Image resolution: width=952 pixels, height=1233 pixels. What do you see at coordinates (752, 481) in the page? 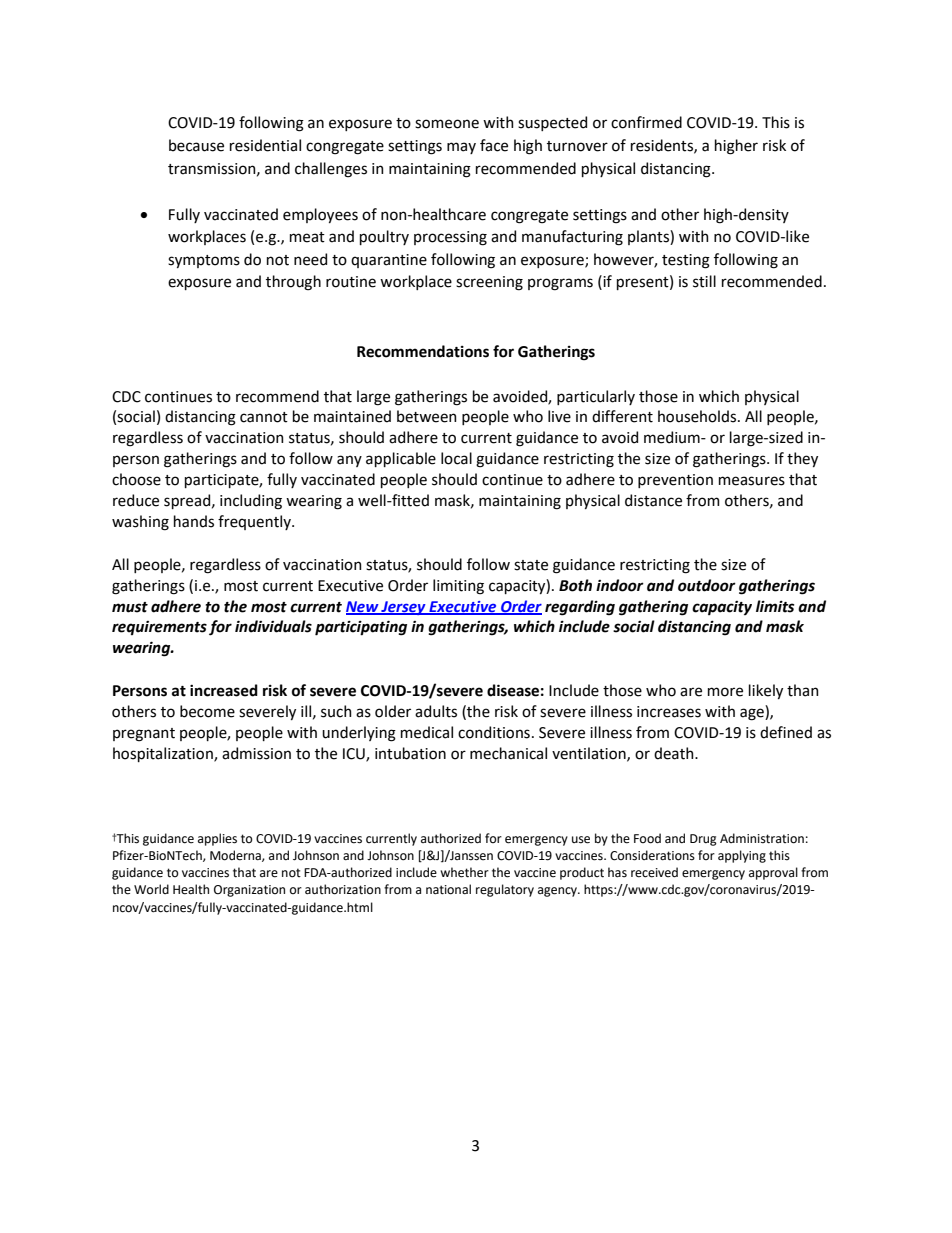
I see `measures` at bounding box center [752, 481].
